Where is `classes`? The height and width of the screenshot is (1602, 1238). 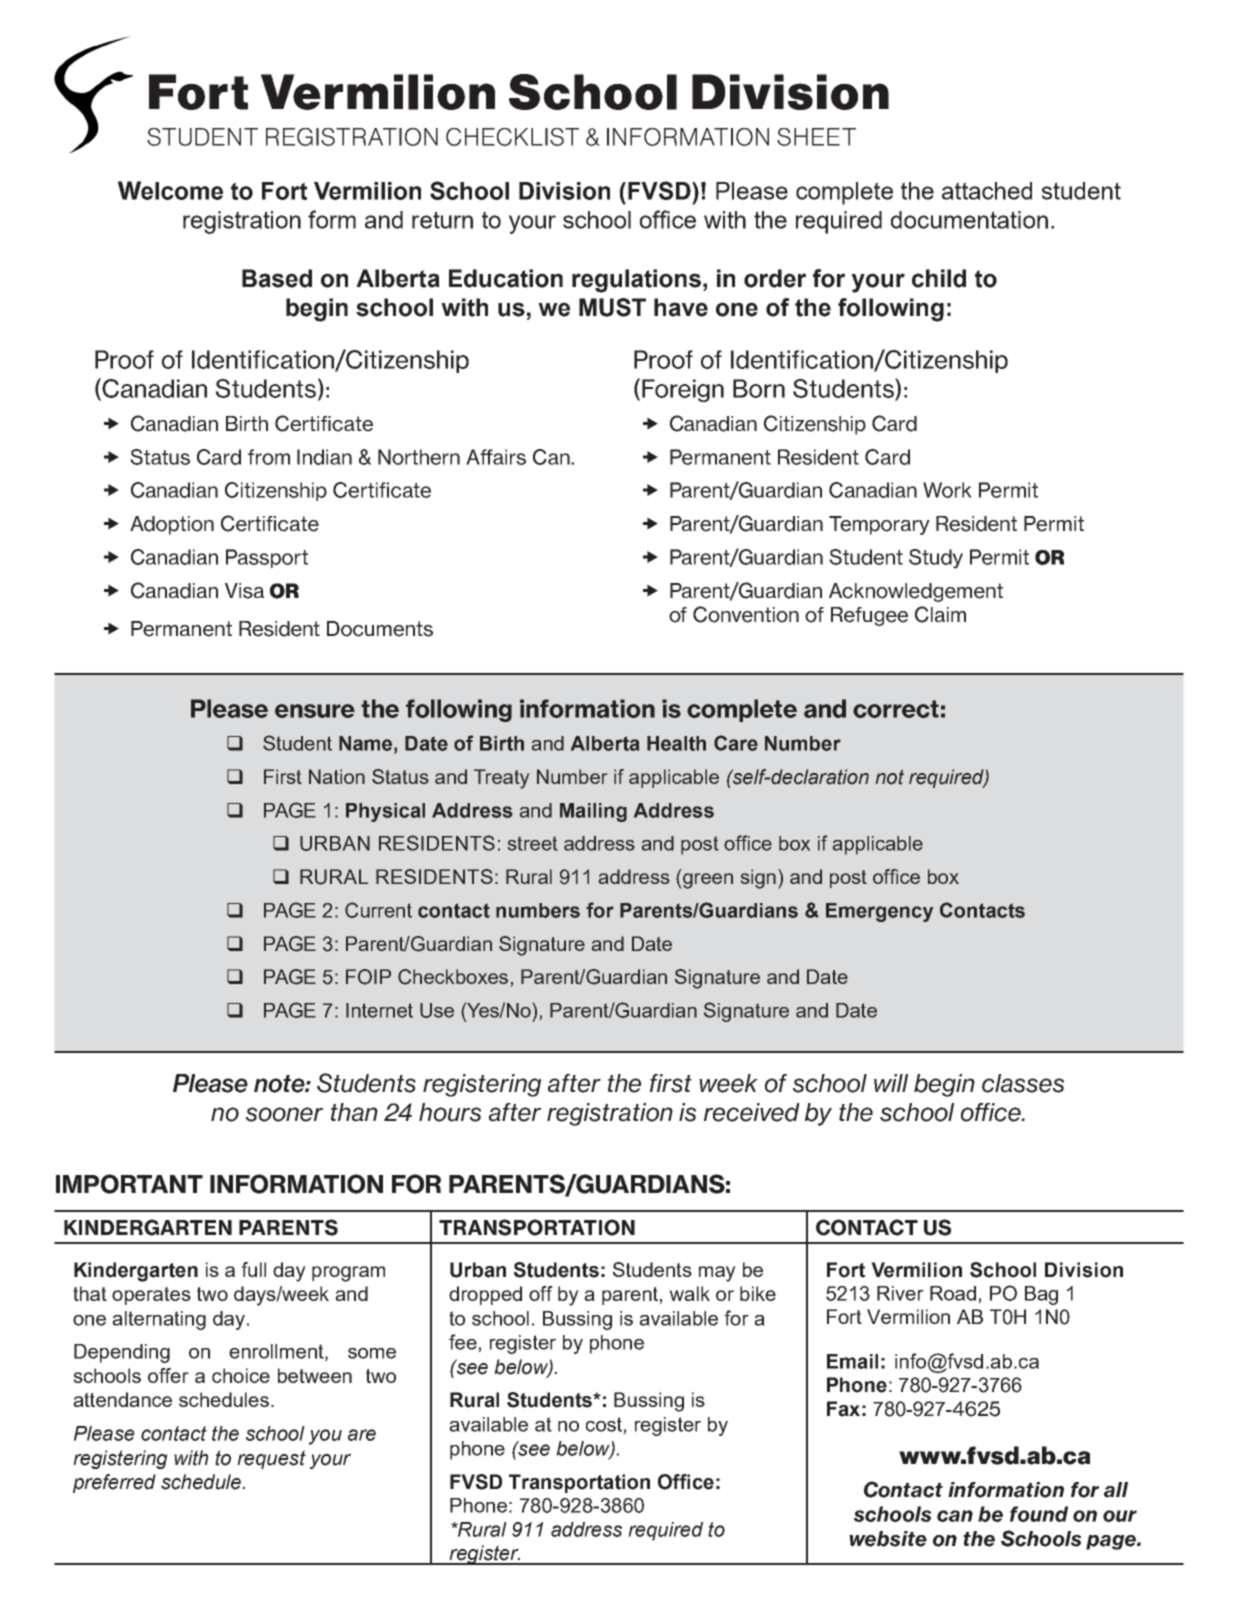 classes is located at coordinates (1023, 1083).
